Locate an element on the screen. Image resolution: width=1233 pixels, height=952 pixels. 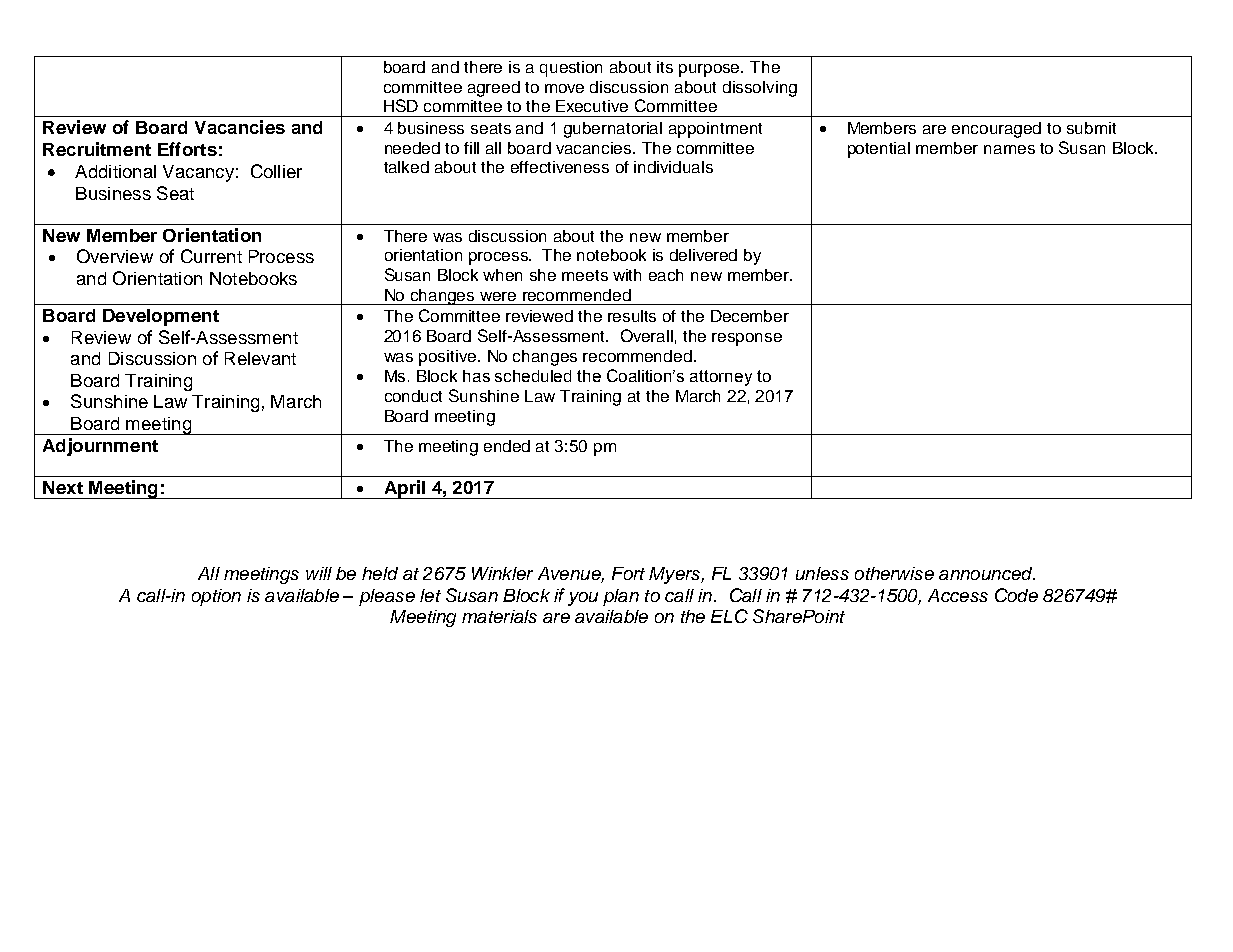
option is located at coordinates (216, 597).
